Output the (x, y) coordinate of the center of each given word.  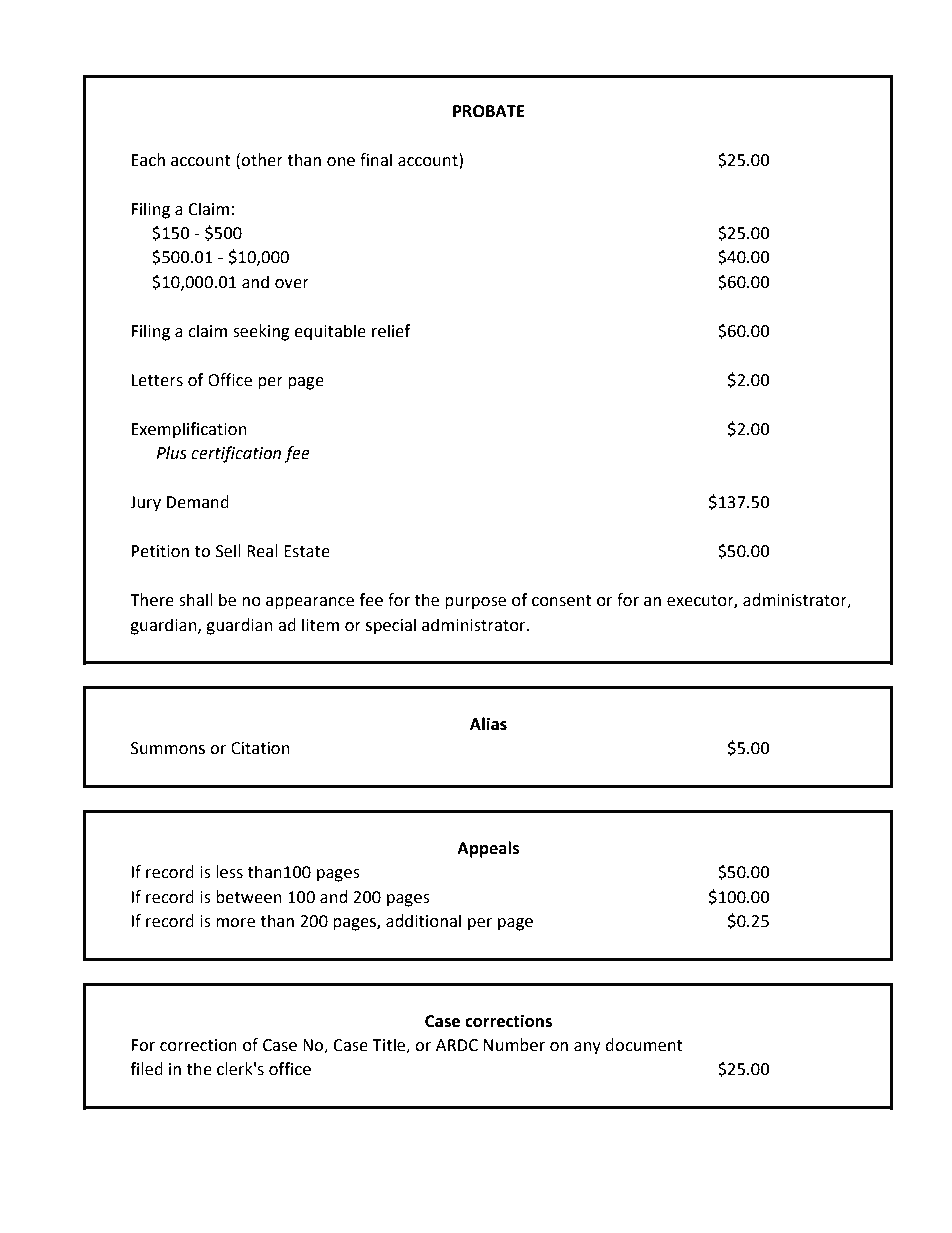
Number (514, 1045)
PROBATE (489, 111)
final (376, 160)
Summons (168, 748)
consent (562, 601)
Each (148, 160)
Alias (488, 724)
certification (236, 454)
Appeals (488, 849)
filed (146, 1069)
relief (391, 331)
